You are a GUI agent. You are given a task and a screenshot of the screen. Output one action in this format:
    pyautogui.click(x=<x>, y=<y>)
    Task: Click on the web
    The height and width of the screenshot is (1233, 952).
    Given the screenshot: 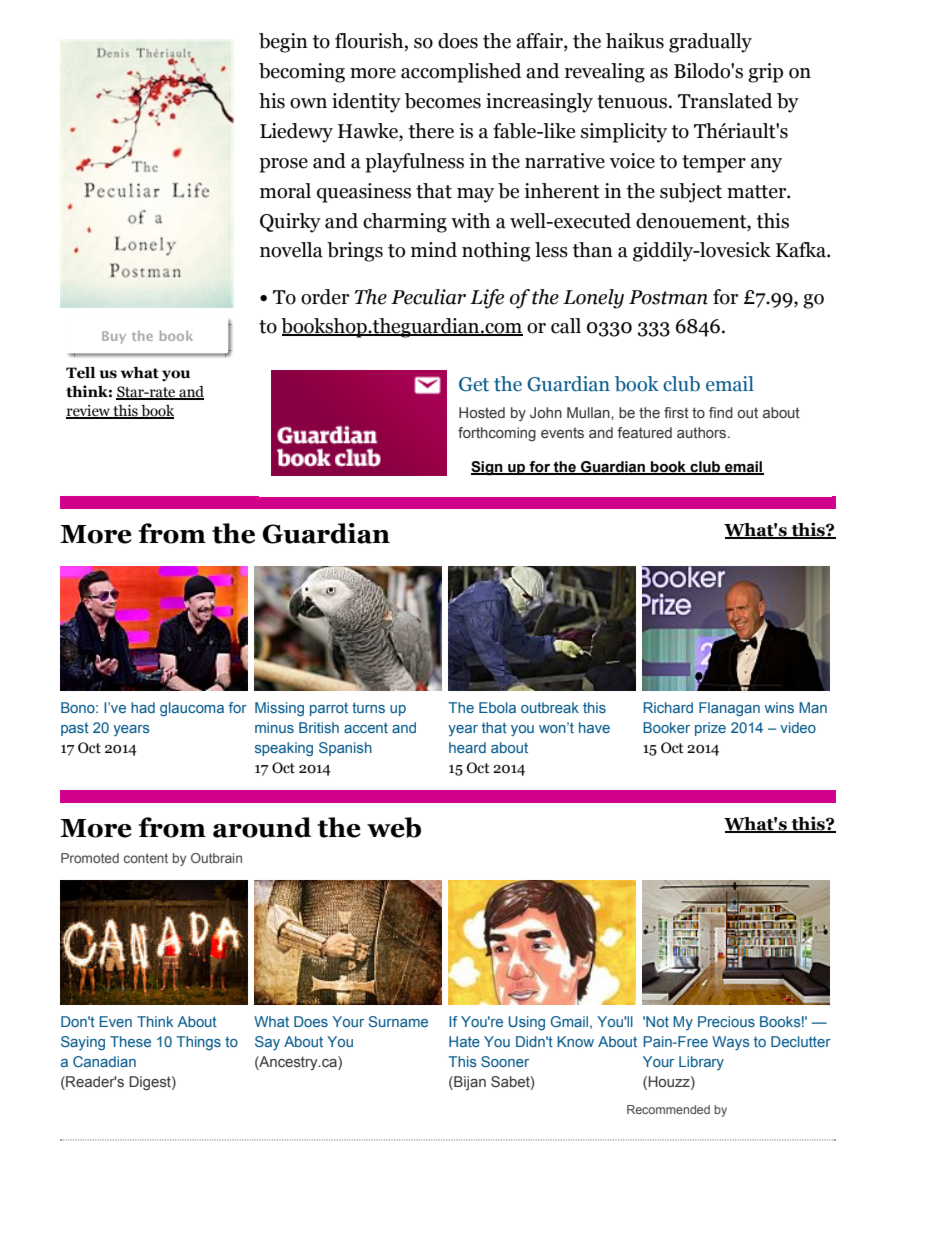 What is the action you would take?
    pyautogui.click(x=394, y=827)
